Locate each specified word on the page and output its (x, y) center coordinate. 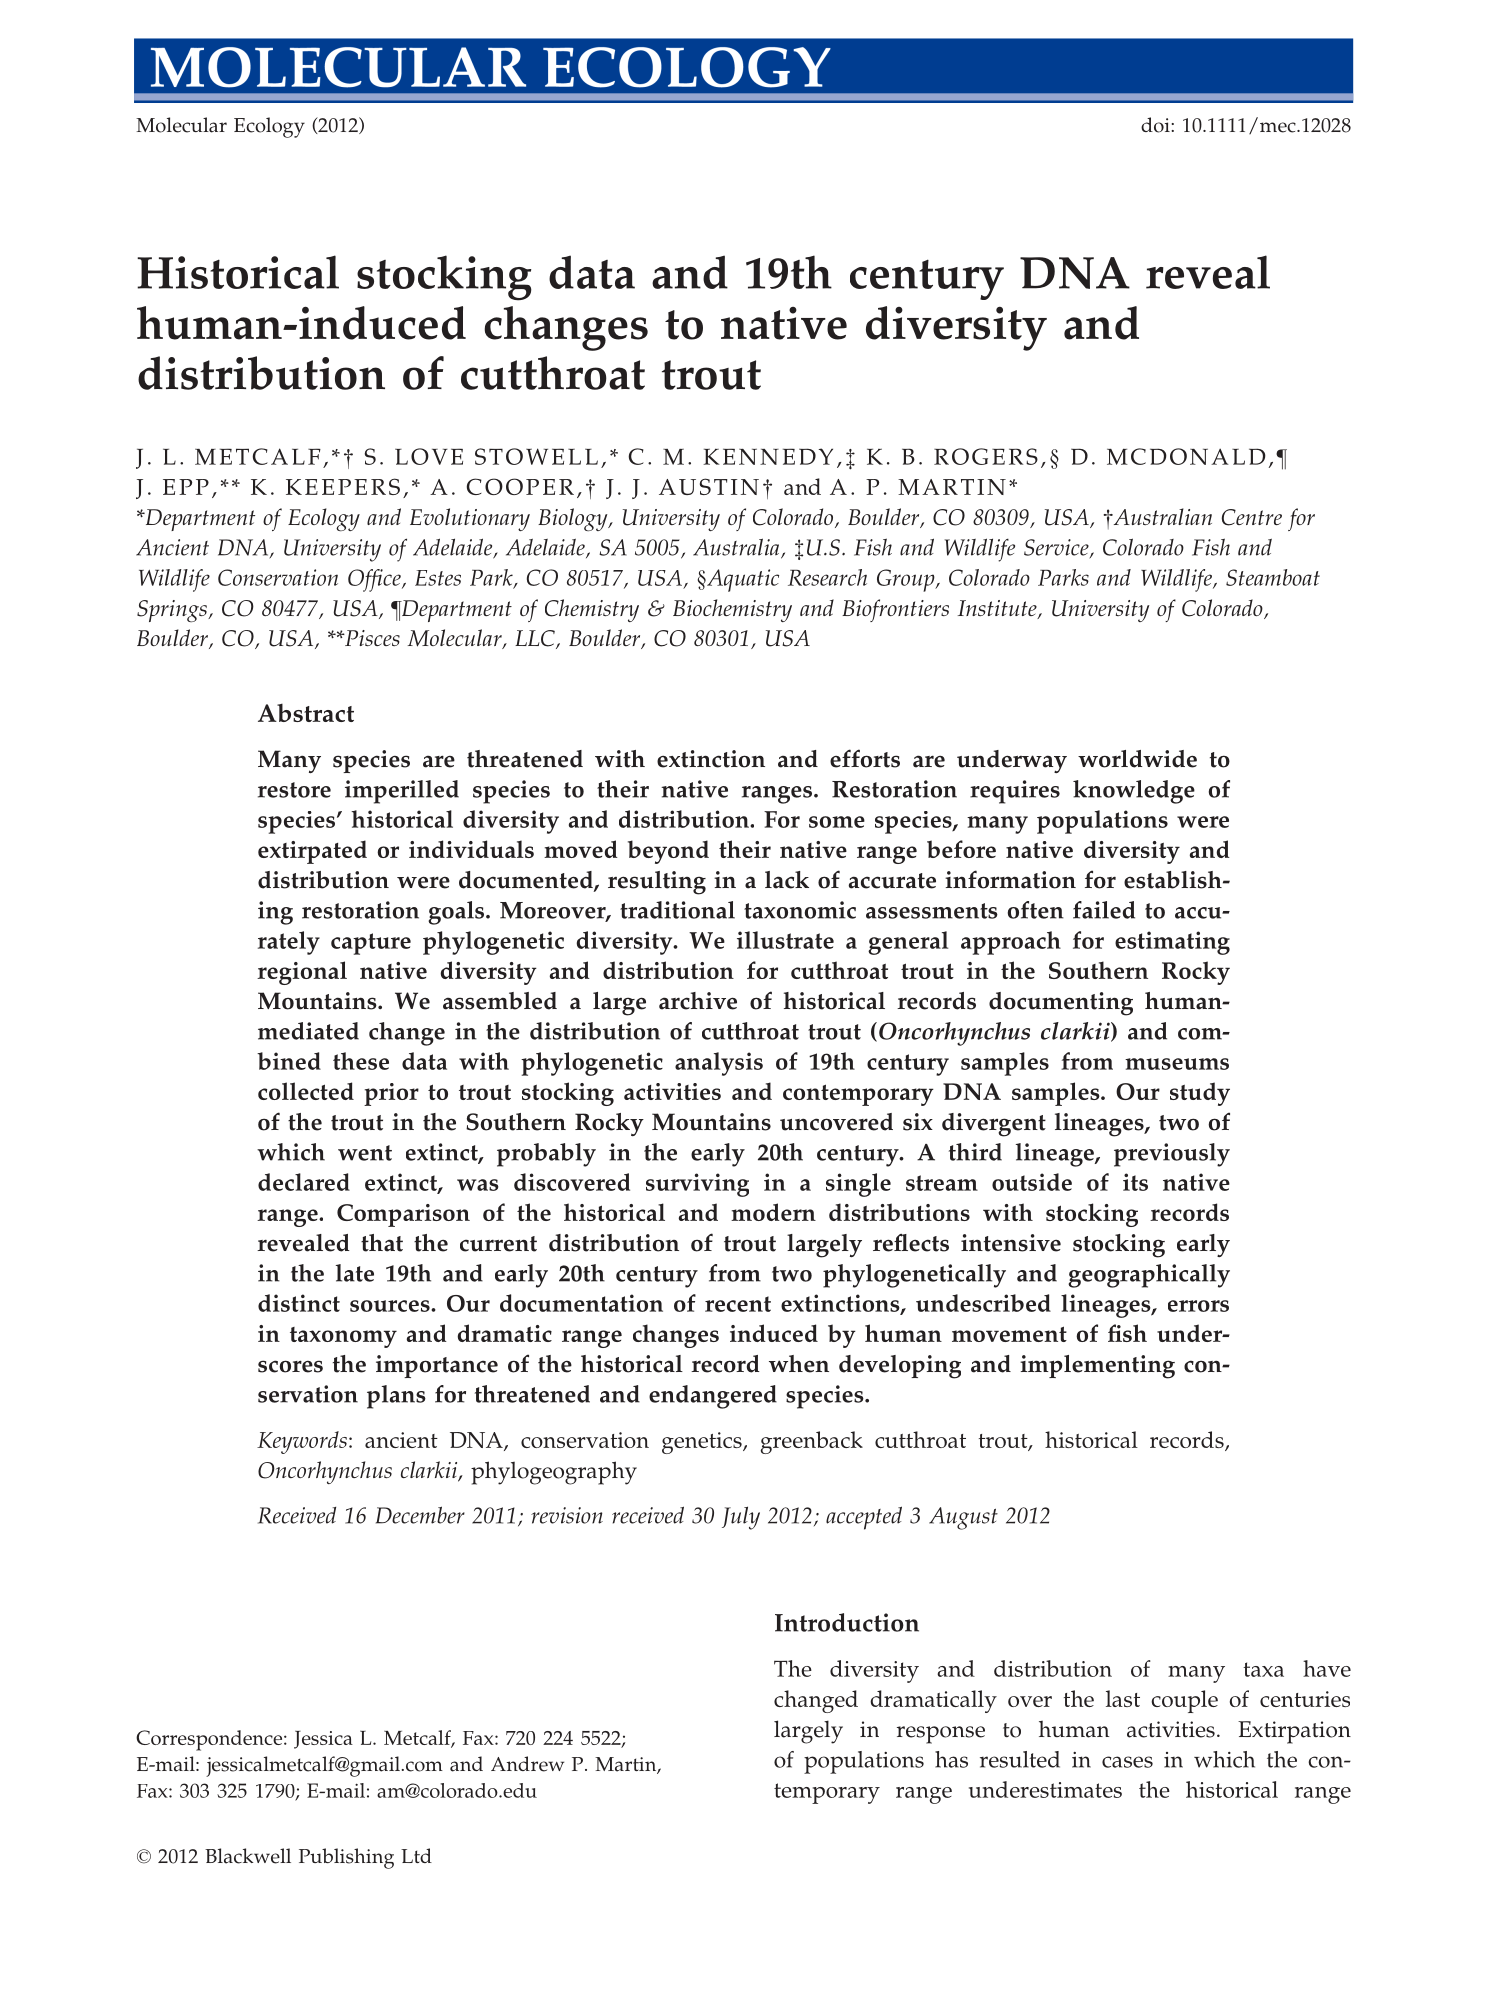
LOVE (429, 456)
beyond (668, 852)
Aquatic (742, 580)
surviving (697, 1185)
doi (1156, 125)
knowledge (1134, 792)
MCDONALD (1186, 456)
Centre (1252, 517)
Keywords (302, 1442)
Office (375, 580)
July (741, 1518)
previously (1172, 1155)
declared (304, 1182)
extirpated (312, 852)
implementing (1097, 1367)
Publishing (346, 1858)
